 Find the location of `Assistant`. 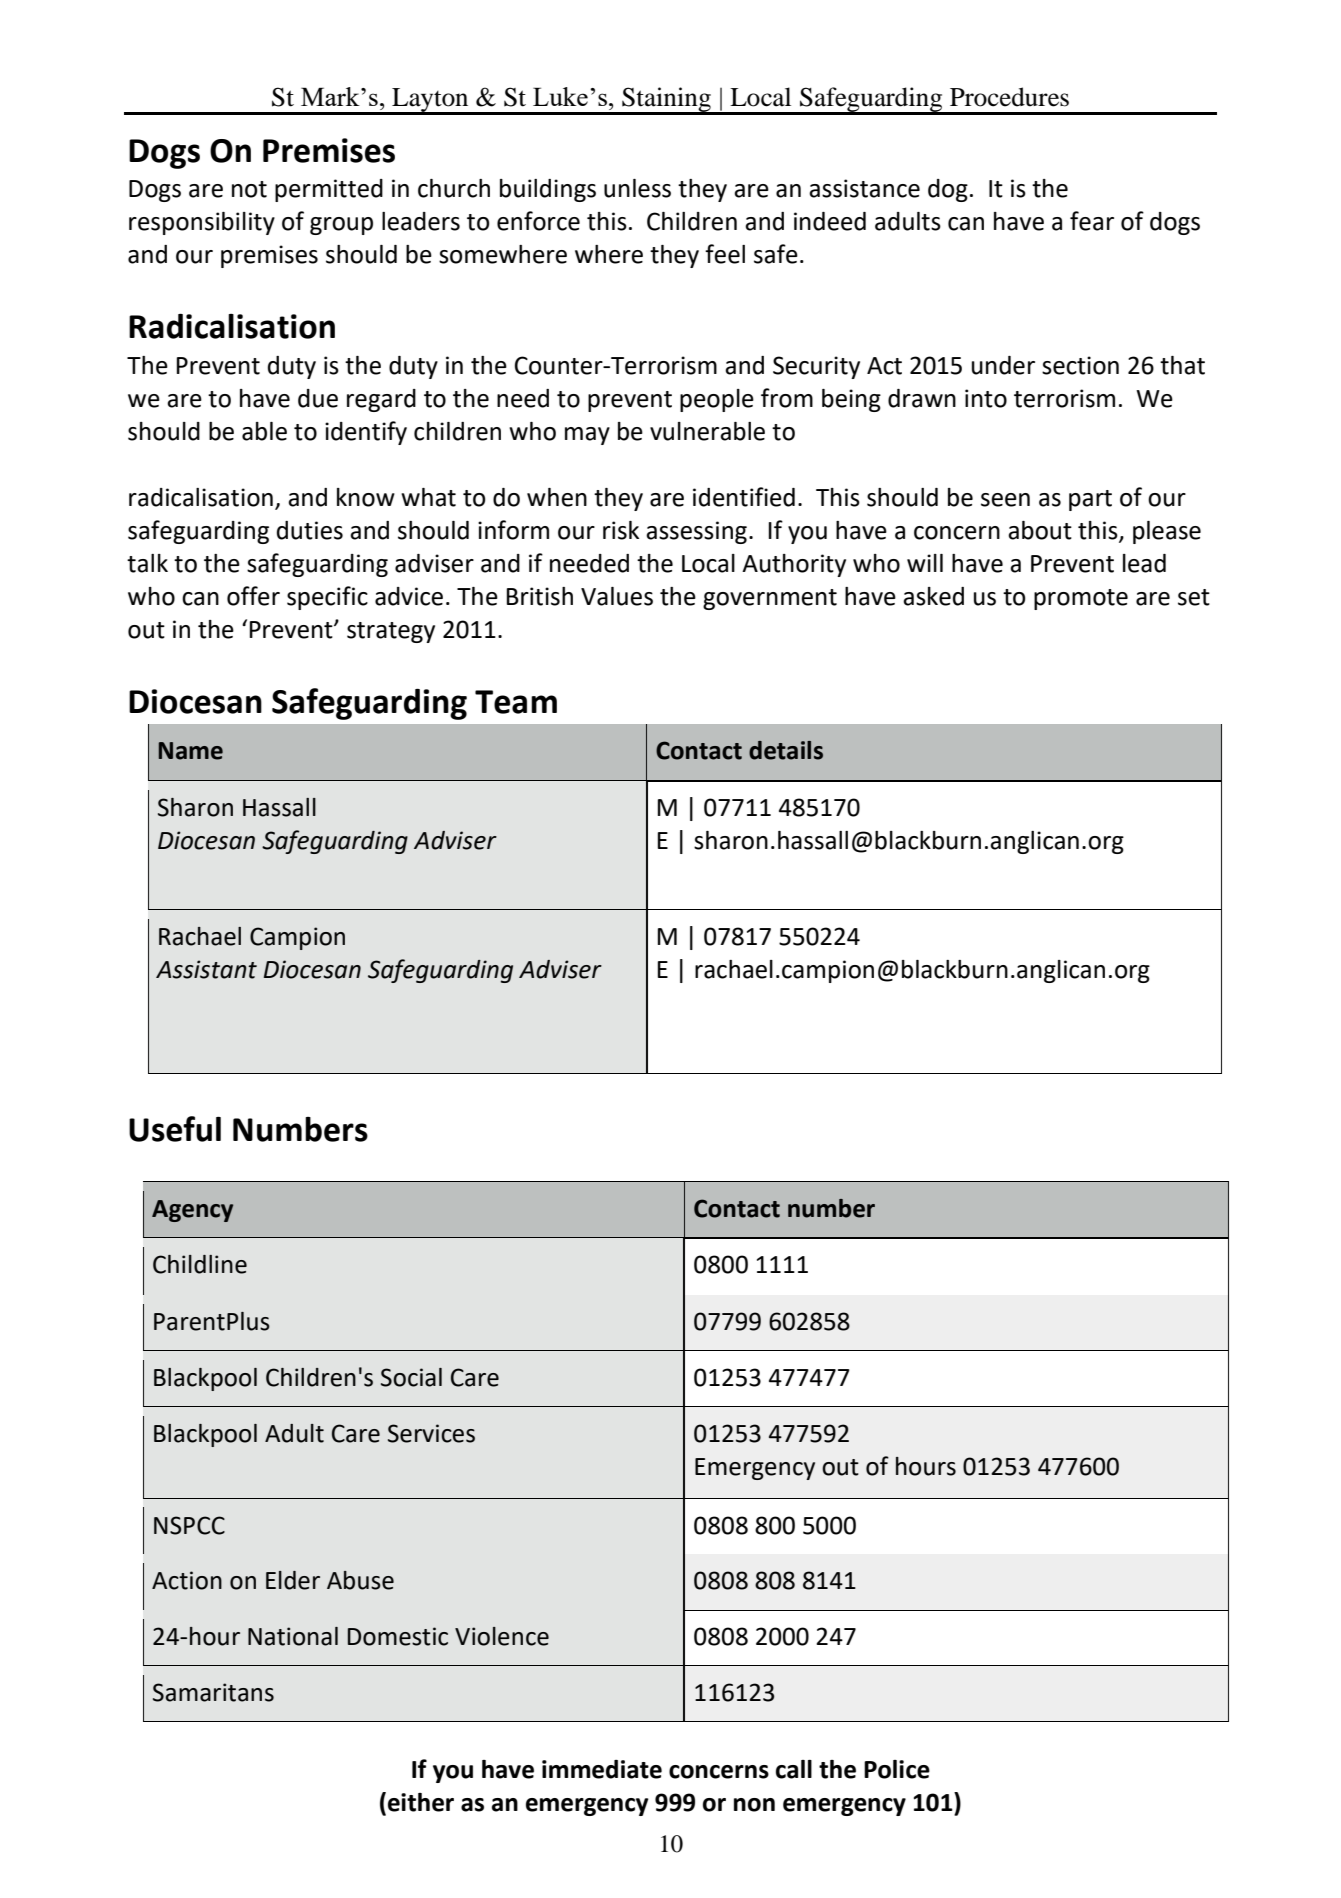

Assistant is located at coordinates (206, 969).
